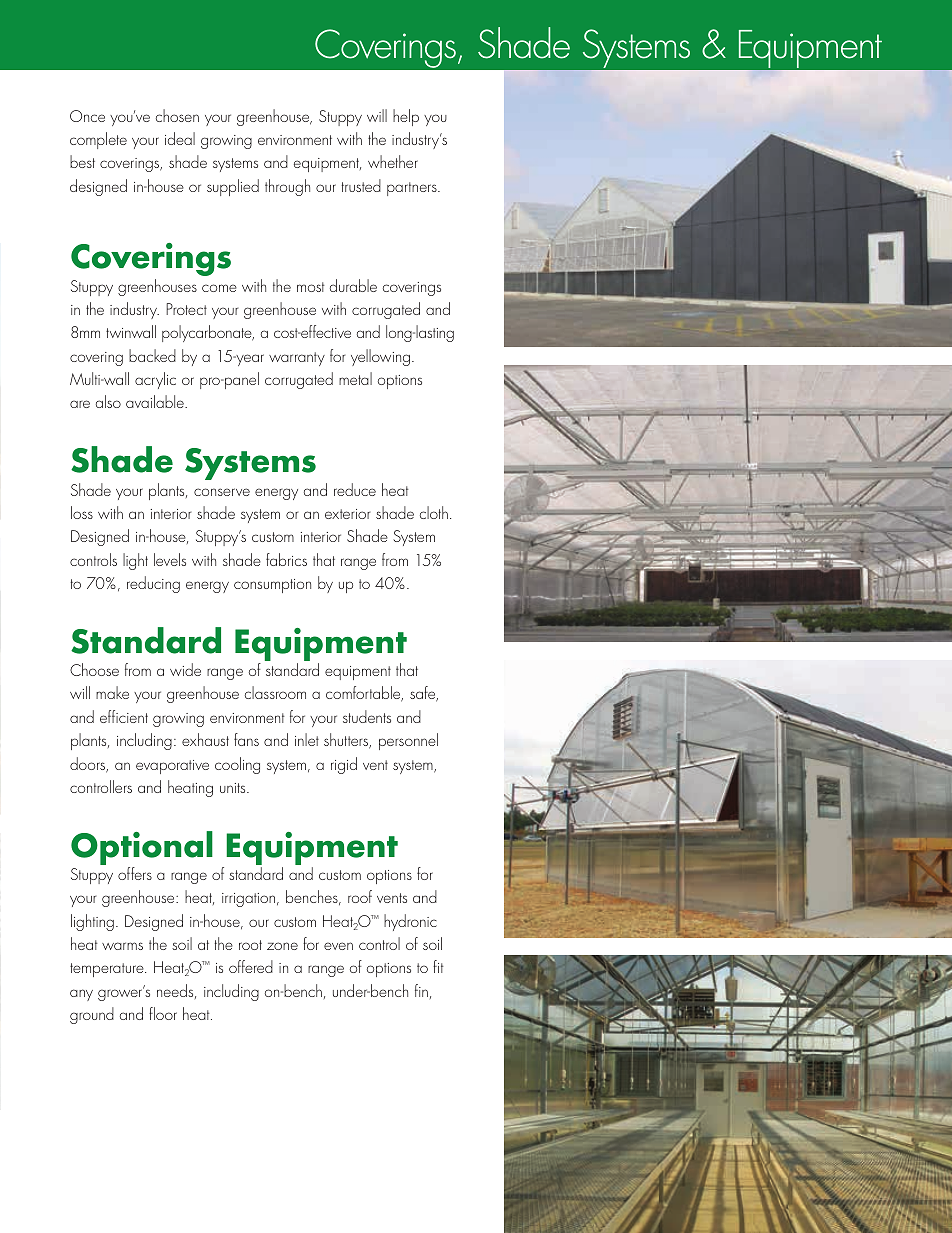 The height and width of the image is (1233, 952). I want to click on yellowing, so click(380, 357).
